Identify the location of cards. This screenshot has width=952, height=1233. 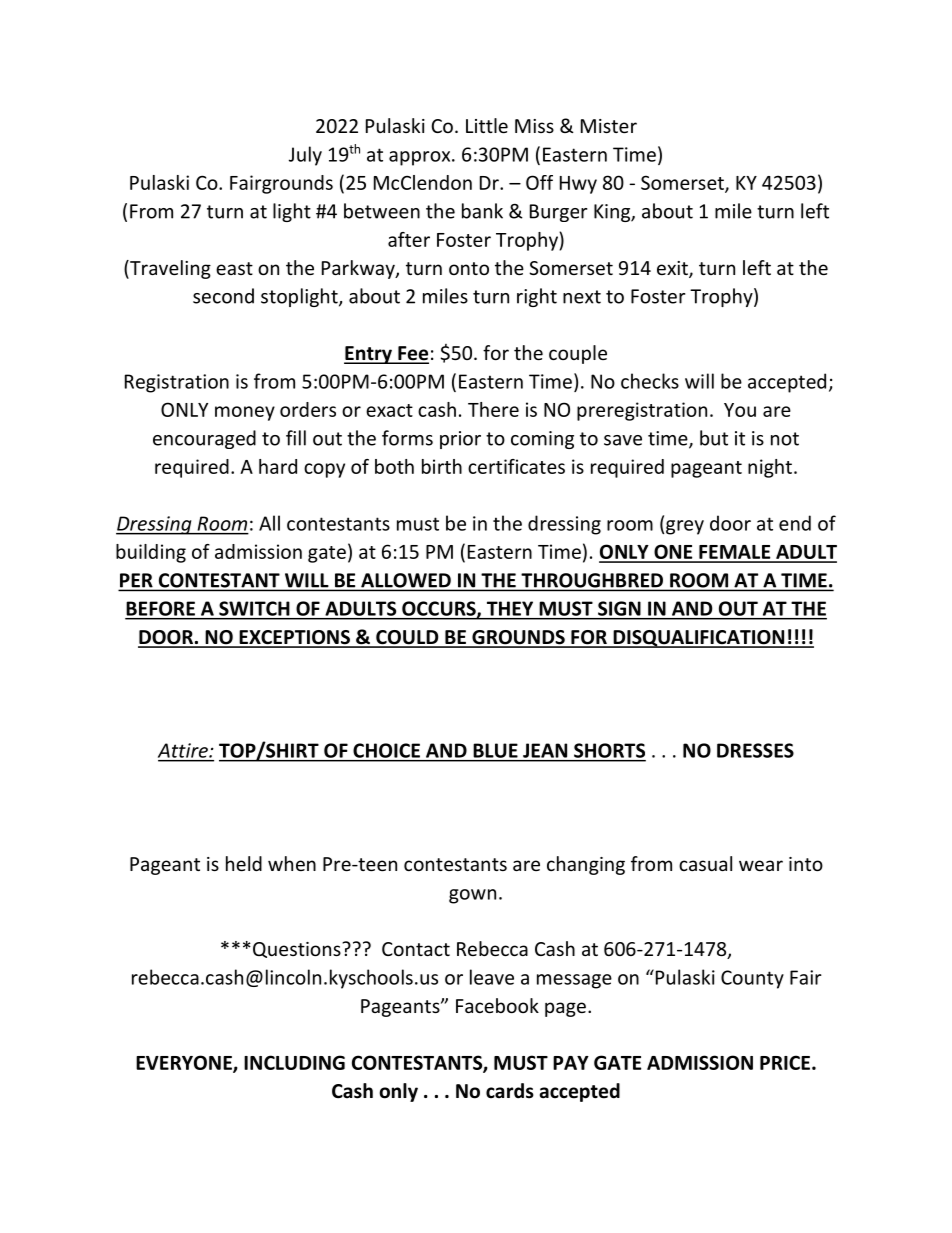
(510, 1091).
